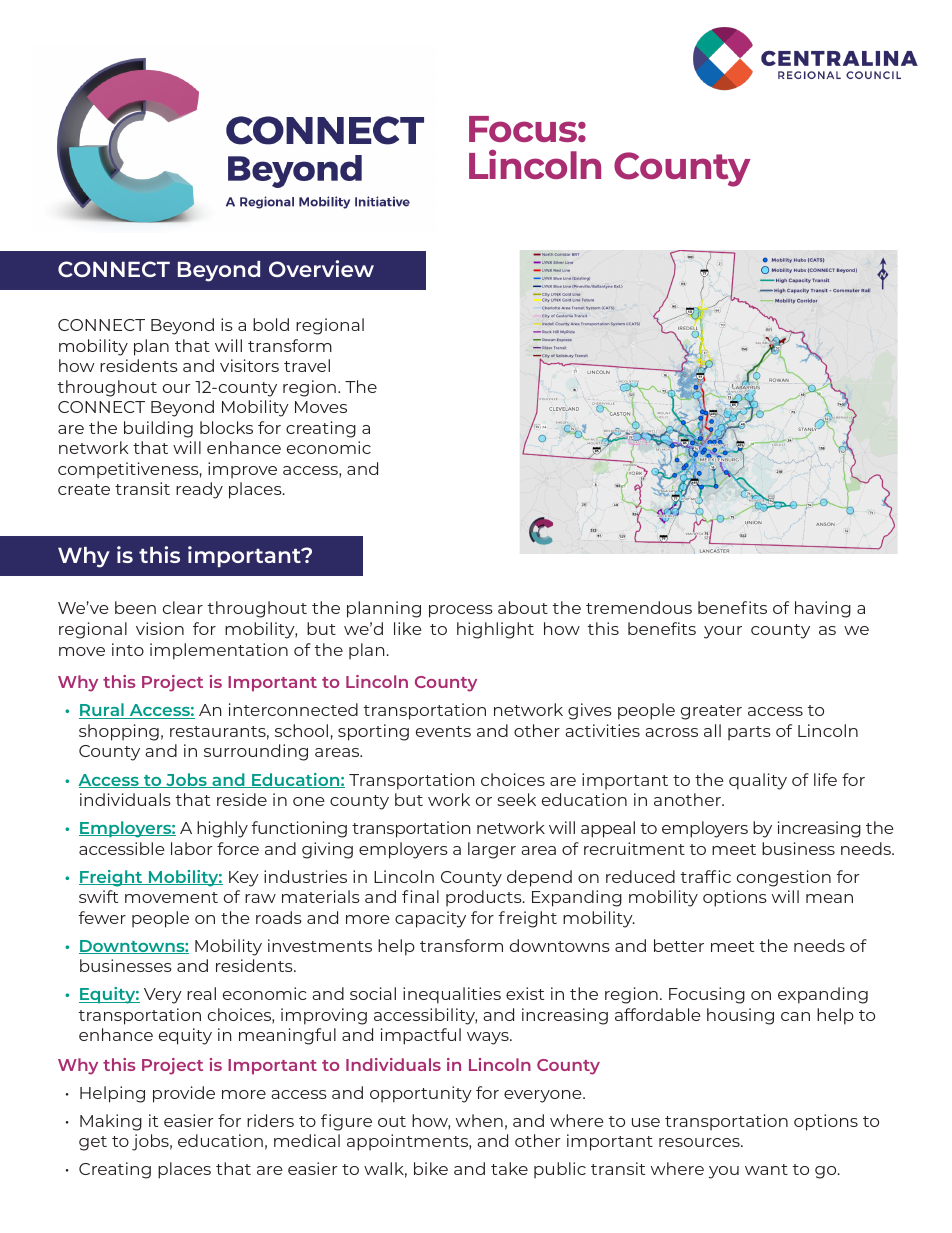 Image resolution: width=952 pixels, height=1233 pixels. Describe the element at coordinates (271, 324) in the screenshot. I see `bold` at that location.
